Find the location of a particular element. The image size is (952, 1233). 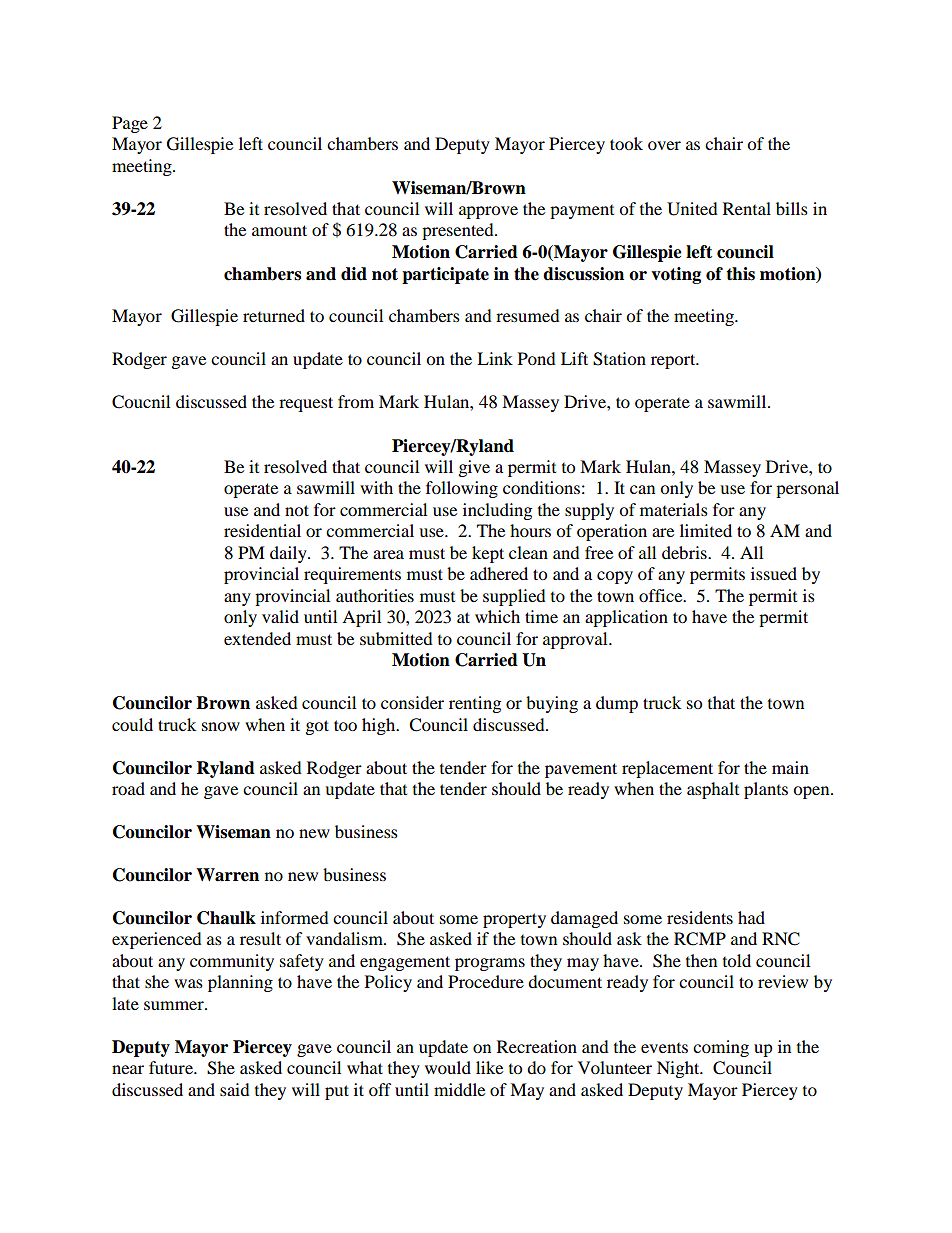

coming is located at coordinates (721, 1048).
